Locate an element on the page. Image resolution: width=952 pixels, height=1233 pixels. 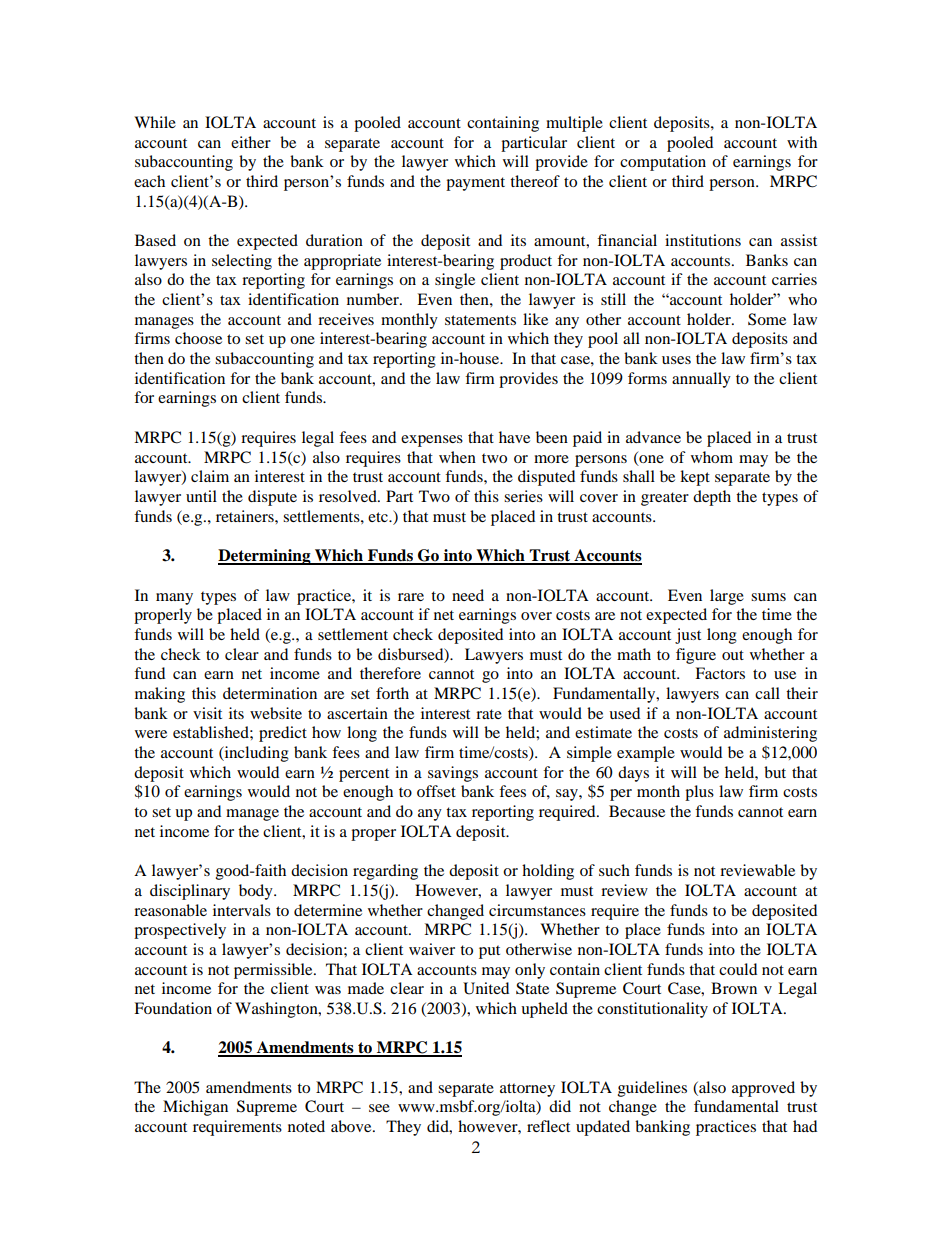
payment is located at coordinates (475, 184).
